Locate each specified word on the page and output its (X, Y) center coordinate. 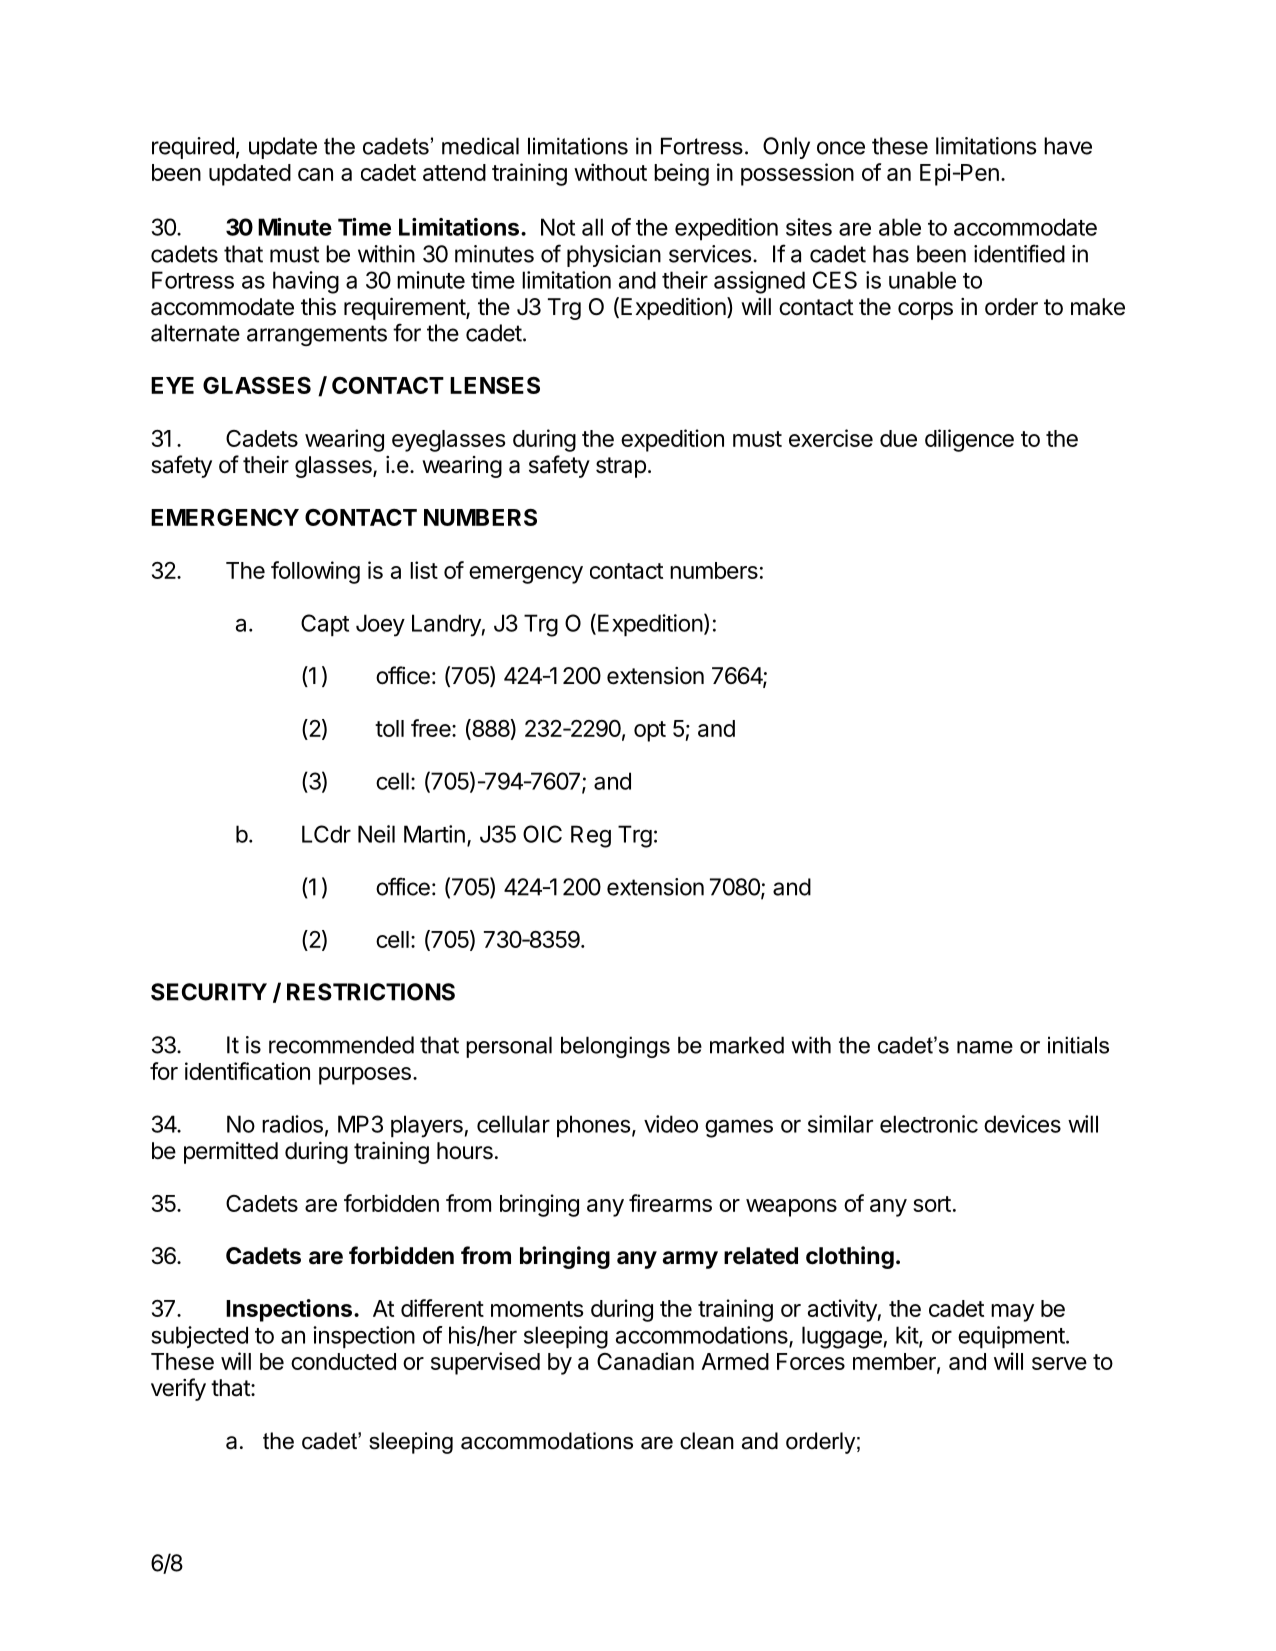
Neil (376, 834)
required (193, 148)
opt (650, 731)
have (1068, 146)
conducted (343, 1361)
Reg (591, 836)
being (681, 174)
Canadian (645, 1361)
